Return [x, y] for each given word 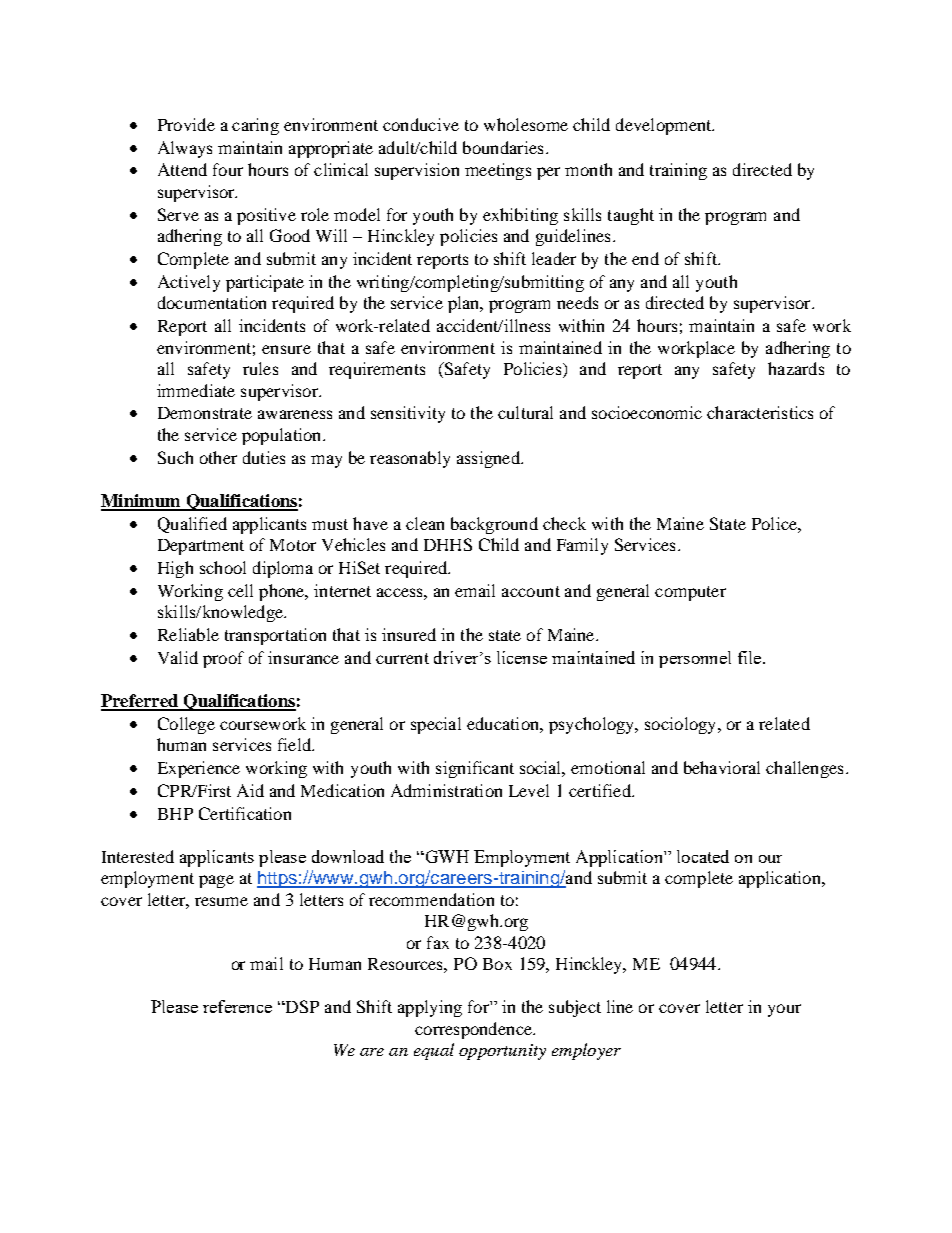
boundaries [503, 147]
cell [240, 590]
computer [690, 593]
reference [237, 1006]
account [531, 591]
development [665, 126]
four [228, 169]
